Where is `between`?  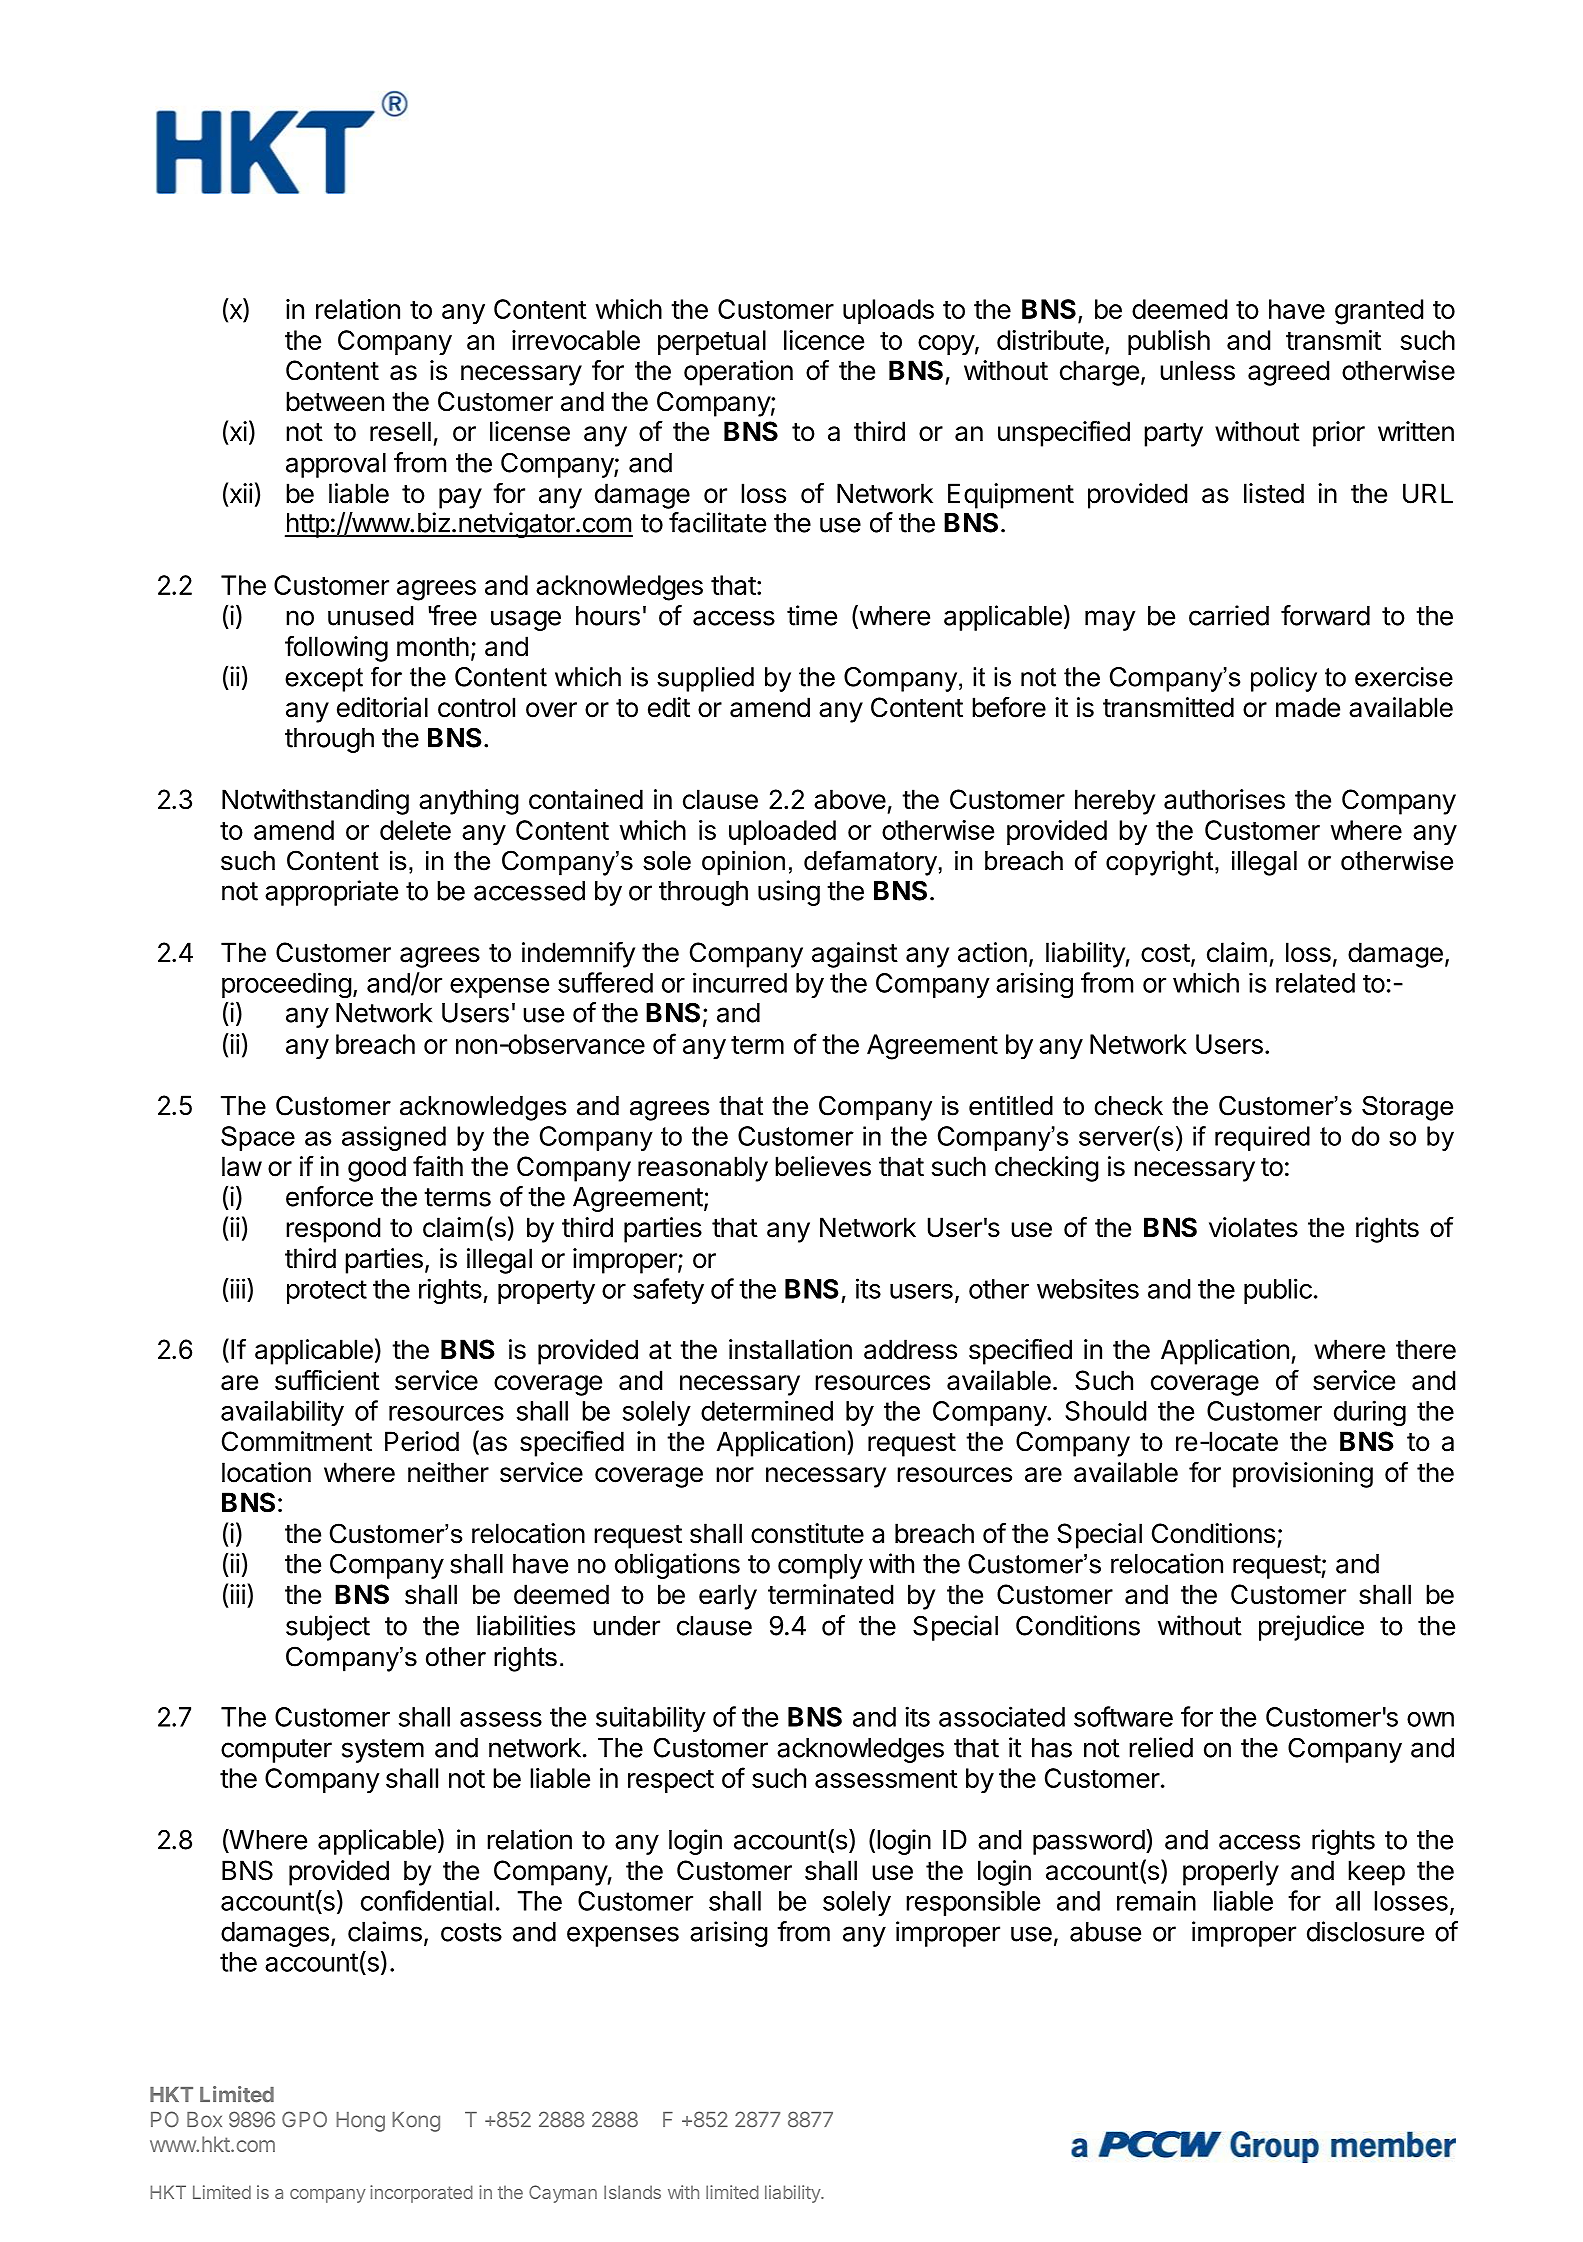
between is located at coordinates (335, 401).
